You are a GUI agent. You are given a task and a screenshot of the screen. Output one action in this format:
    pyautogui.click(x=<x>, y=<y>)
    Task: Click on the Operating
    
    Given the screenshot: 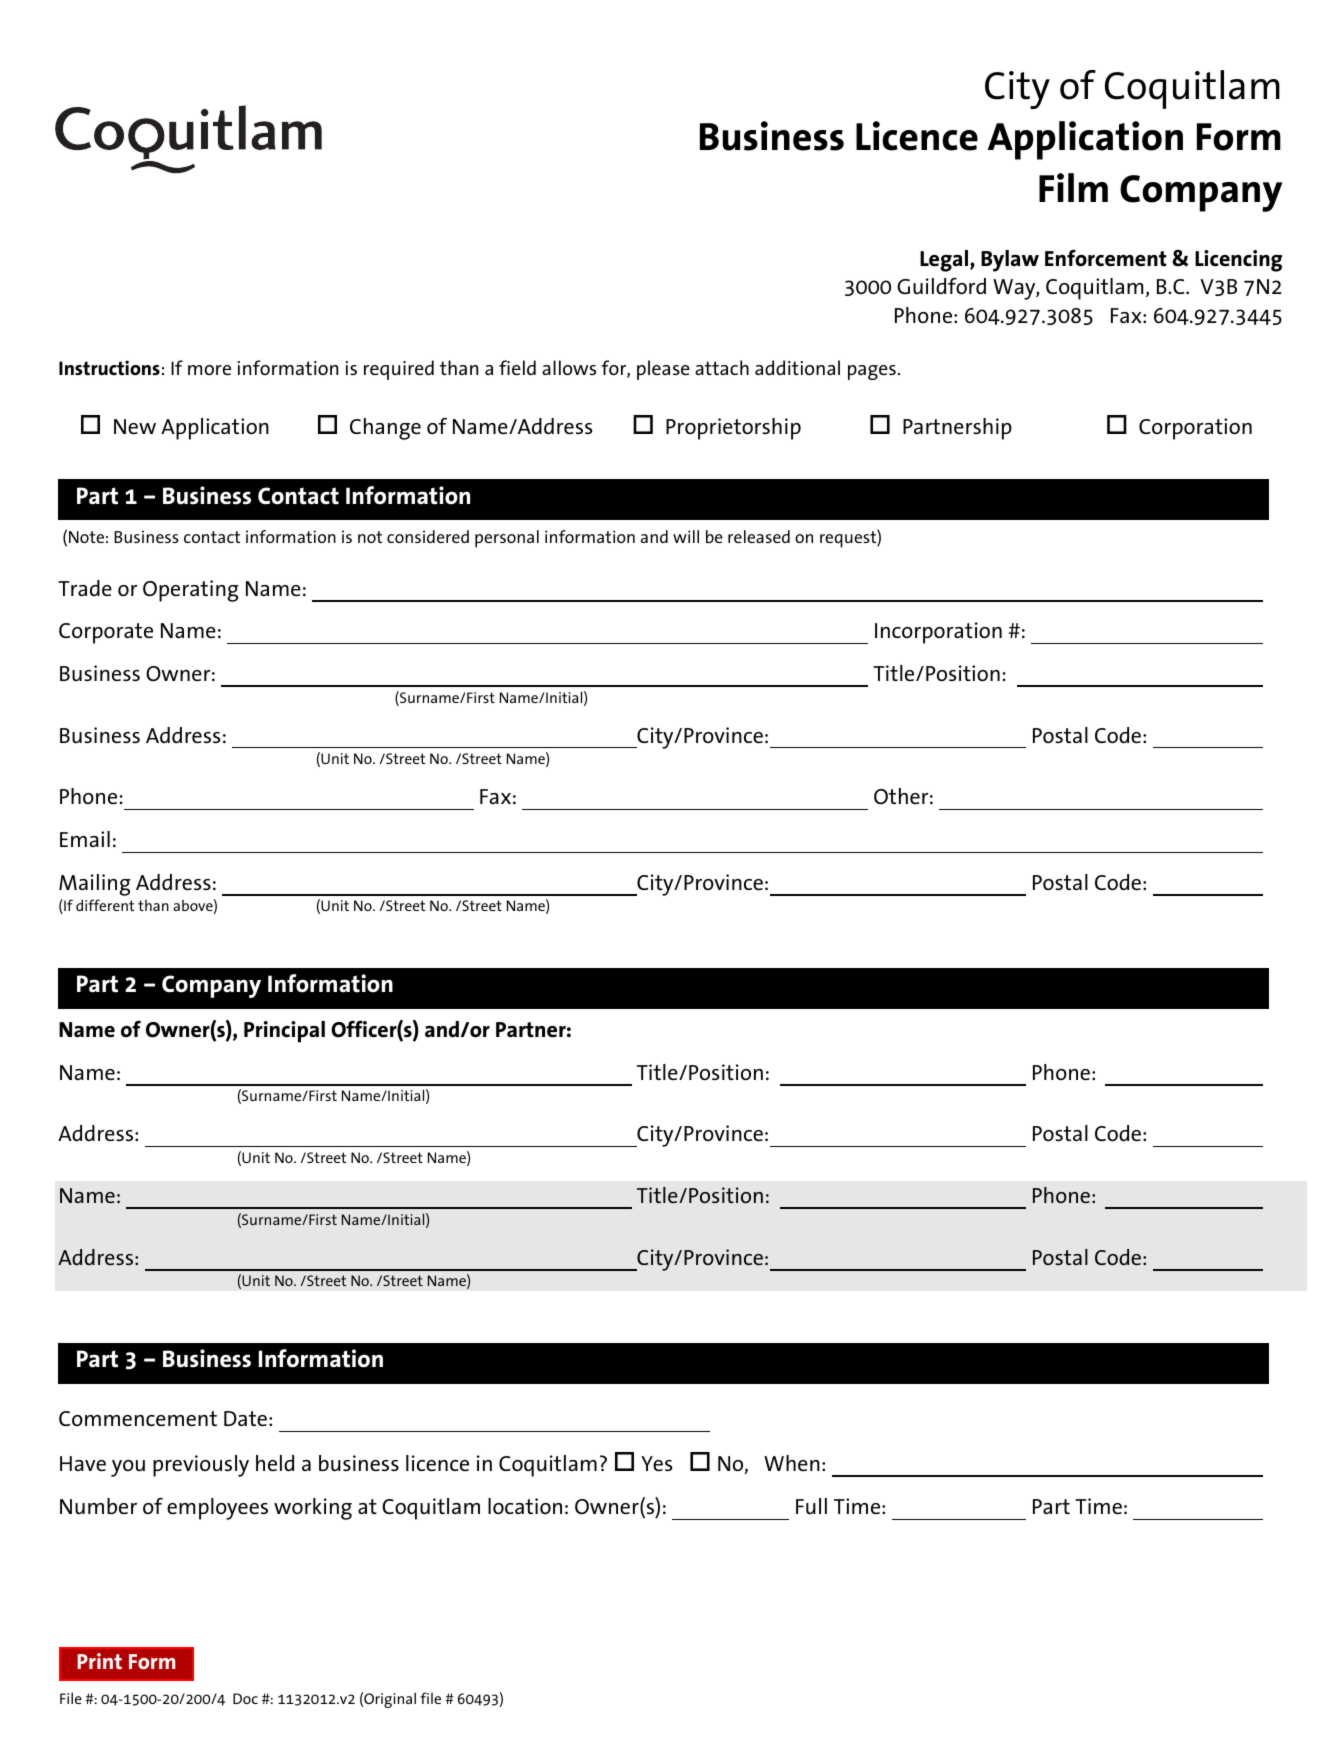 What is the action you would take?
    pyautogui.click(x=191, y=591)
